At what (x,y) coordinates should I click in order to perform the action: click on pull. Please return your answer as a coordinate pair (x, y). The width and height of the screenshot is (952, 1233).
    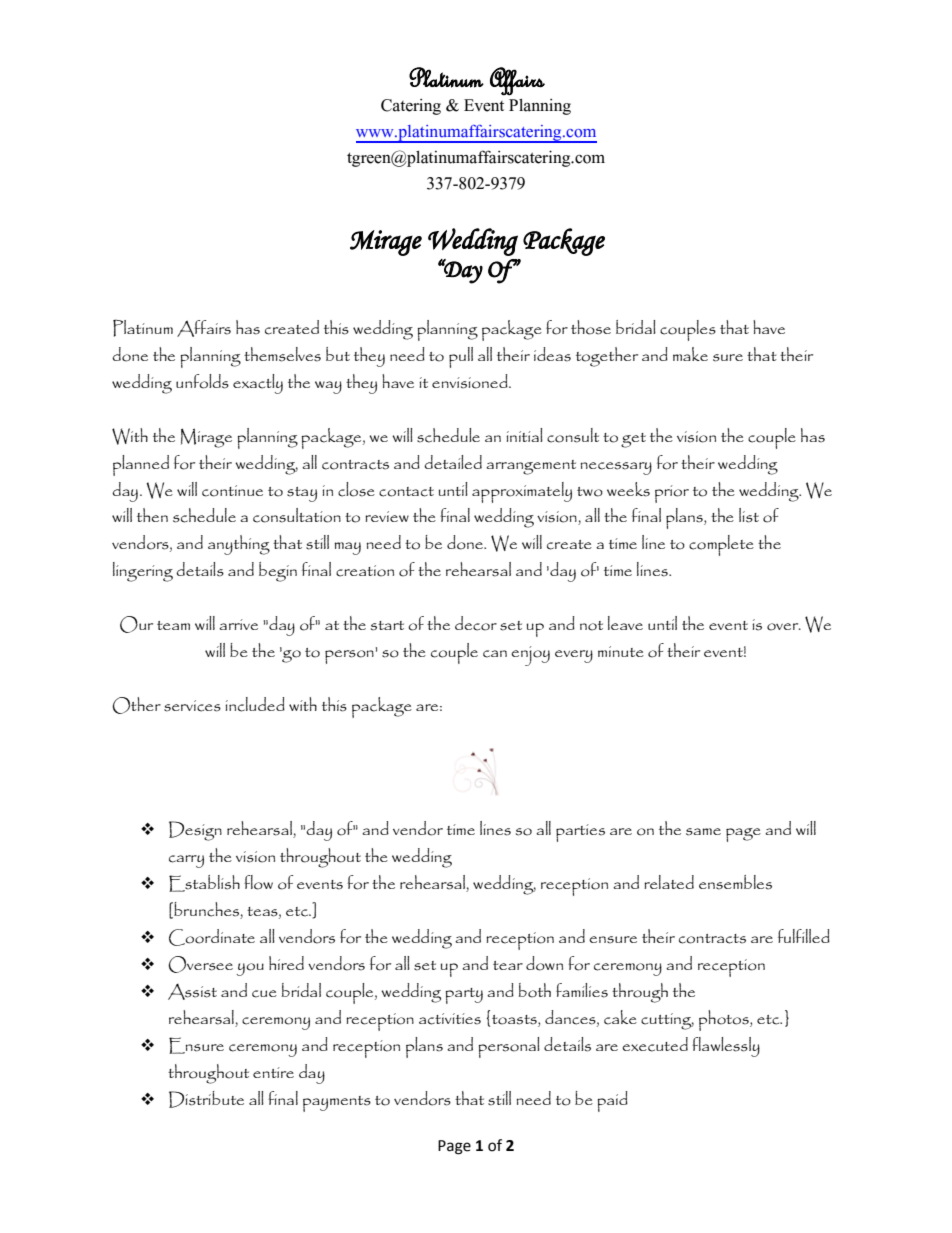
    Looking at the image, I should click on (461, 357).
